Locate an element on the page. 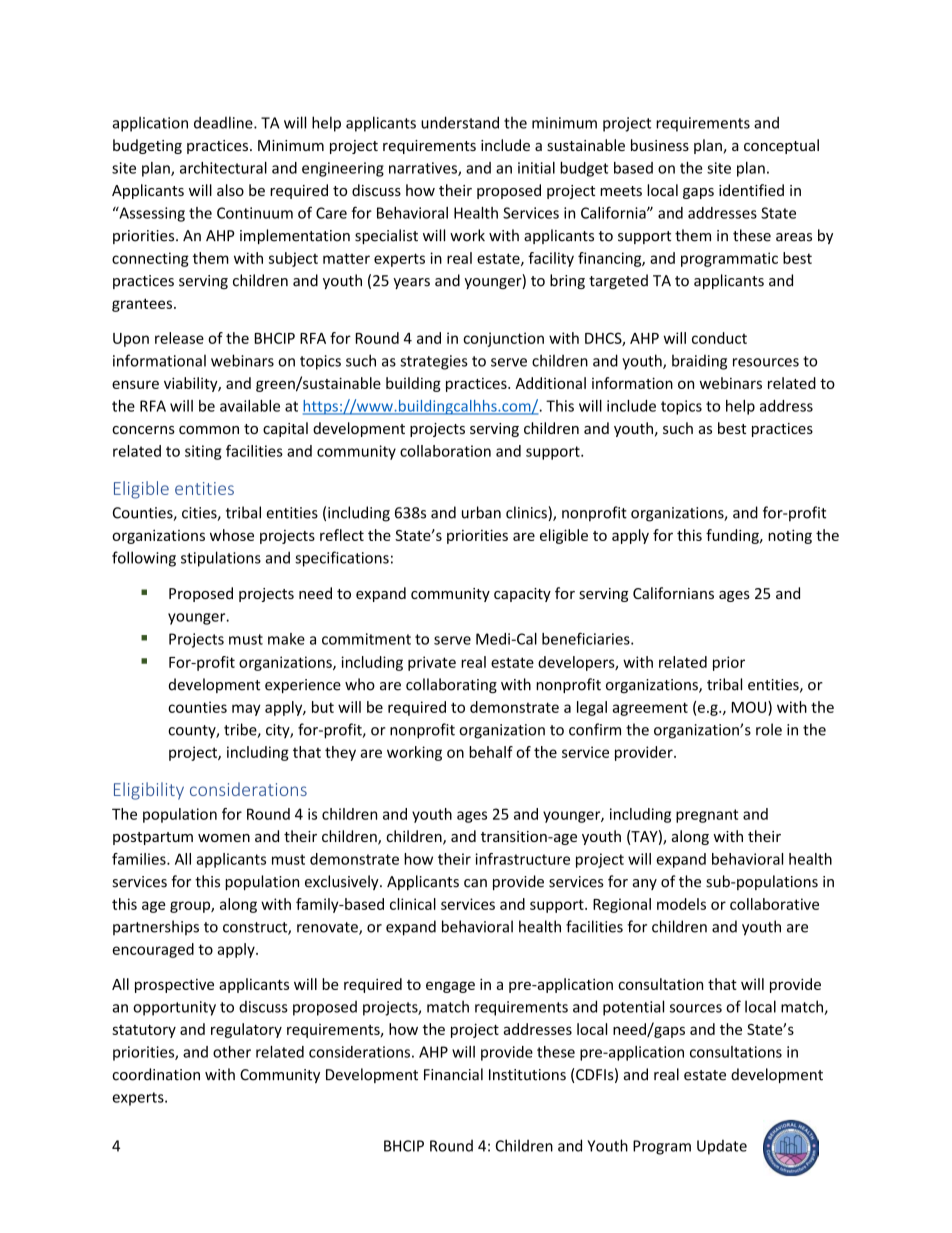 Image resolution: width=952 pixels, height=1233 pixels. architectural is located at coordinates (223, 168).
